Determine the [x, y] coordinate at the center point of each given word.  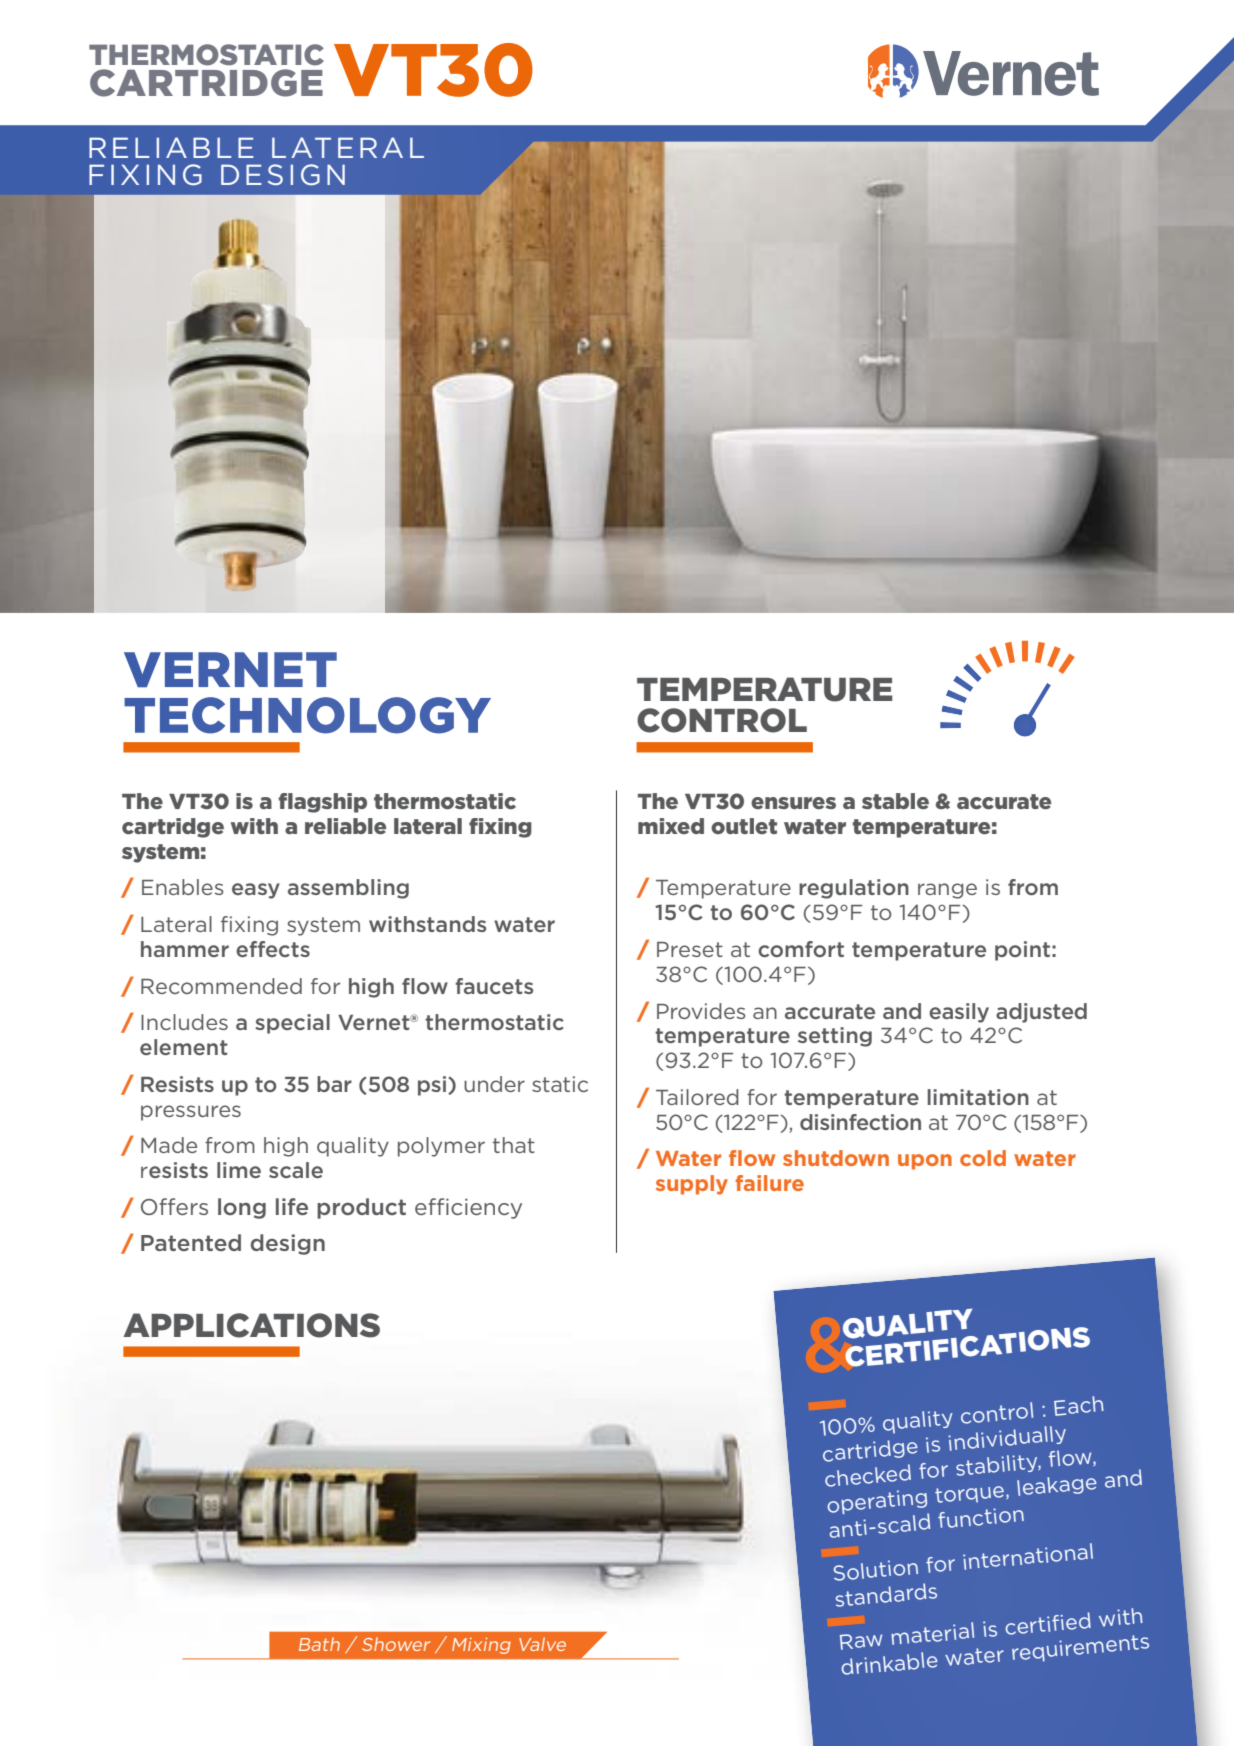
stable [895, 801]
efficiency [468, 1208]
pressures [191, 1113]
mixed [671, 826]
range [947, 891]
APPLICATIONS [251, 1325]
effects [273, 949]
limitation [978, 1097]
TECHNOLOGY [307, 715]
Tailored [697, 1097]
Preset [690, 949]
